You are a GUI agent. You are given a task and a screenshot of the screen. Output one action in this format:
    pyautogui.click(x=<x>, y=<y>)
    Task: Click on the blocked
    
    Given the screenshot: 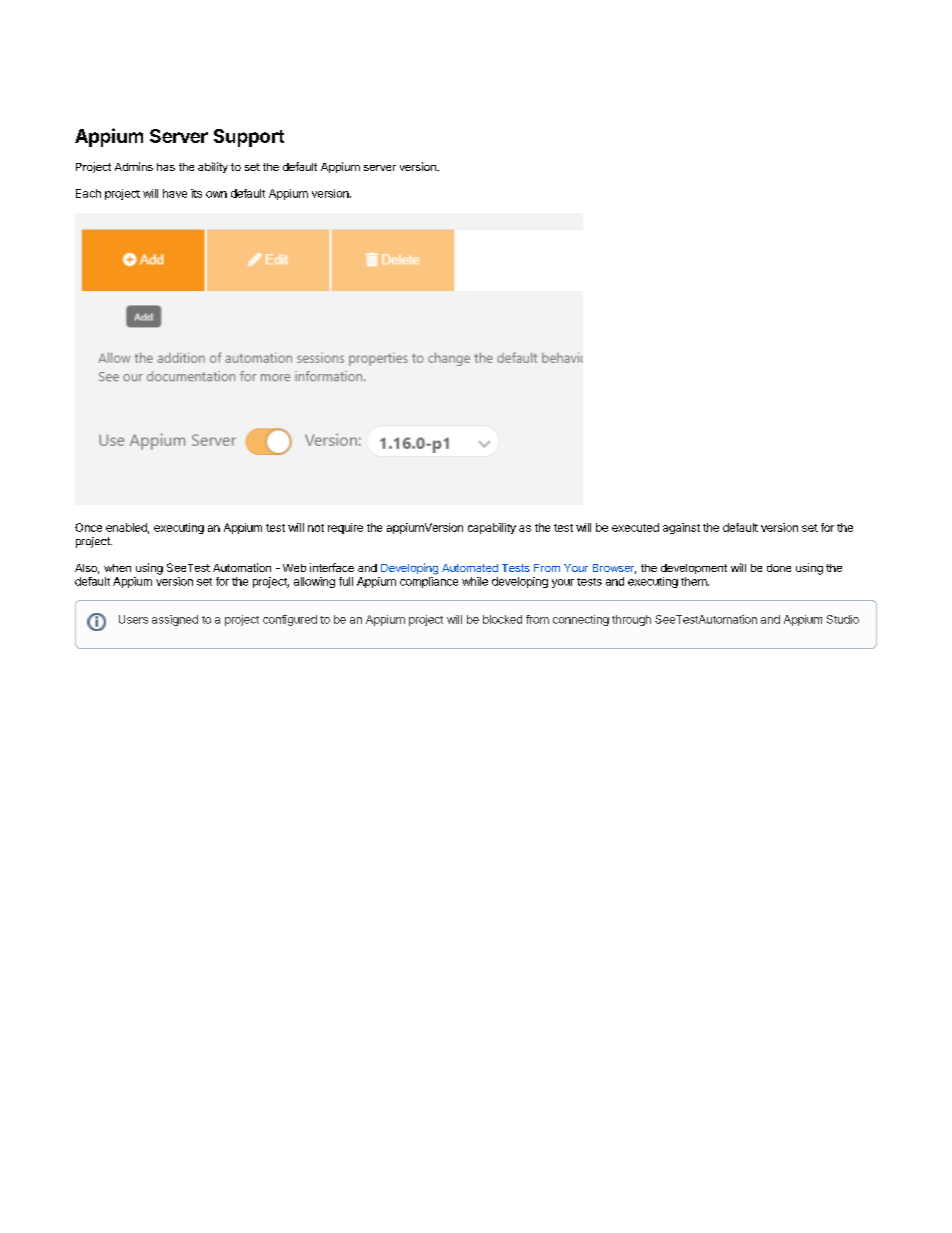 What is the action you would take?
    pyautogui.click(x=502, y=619)
